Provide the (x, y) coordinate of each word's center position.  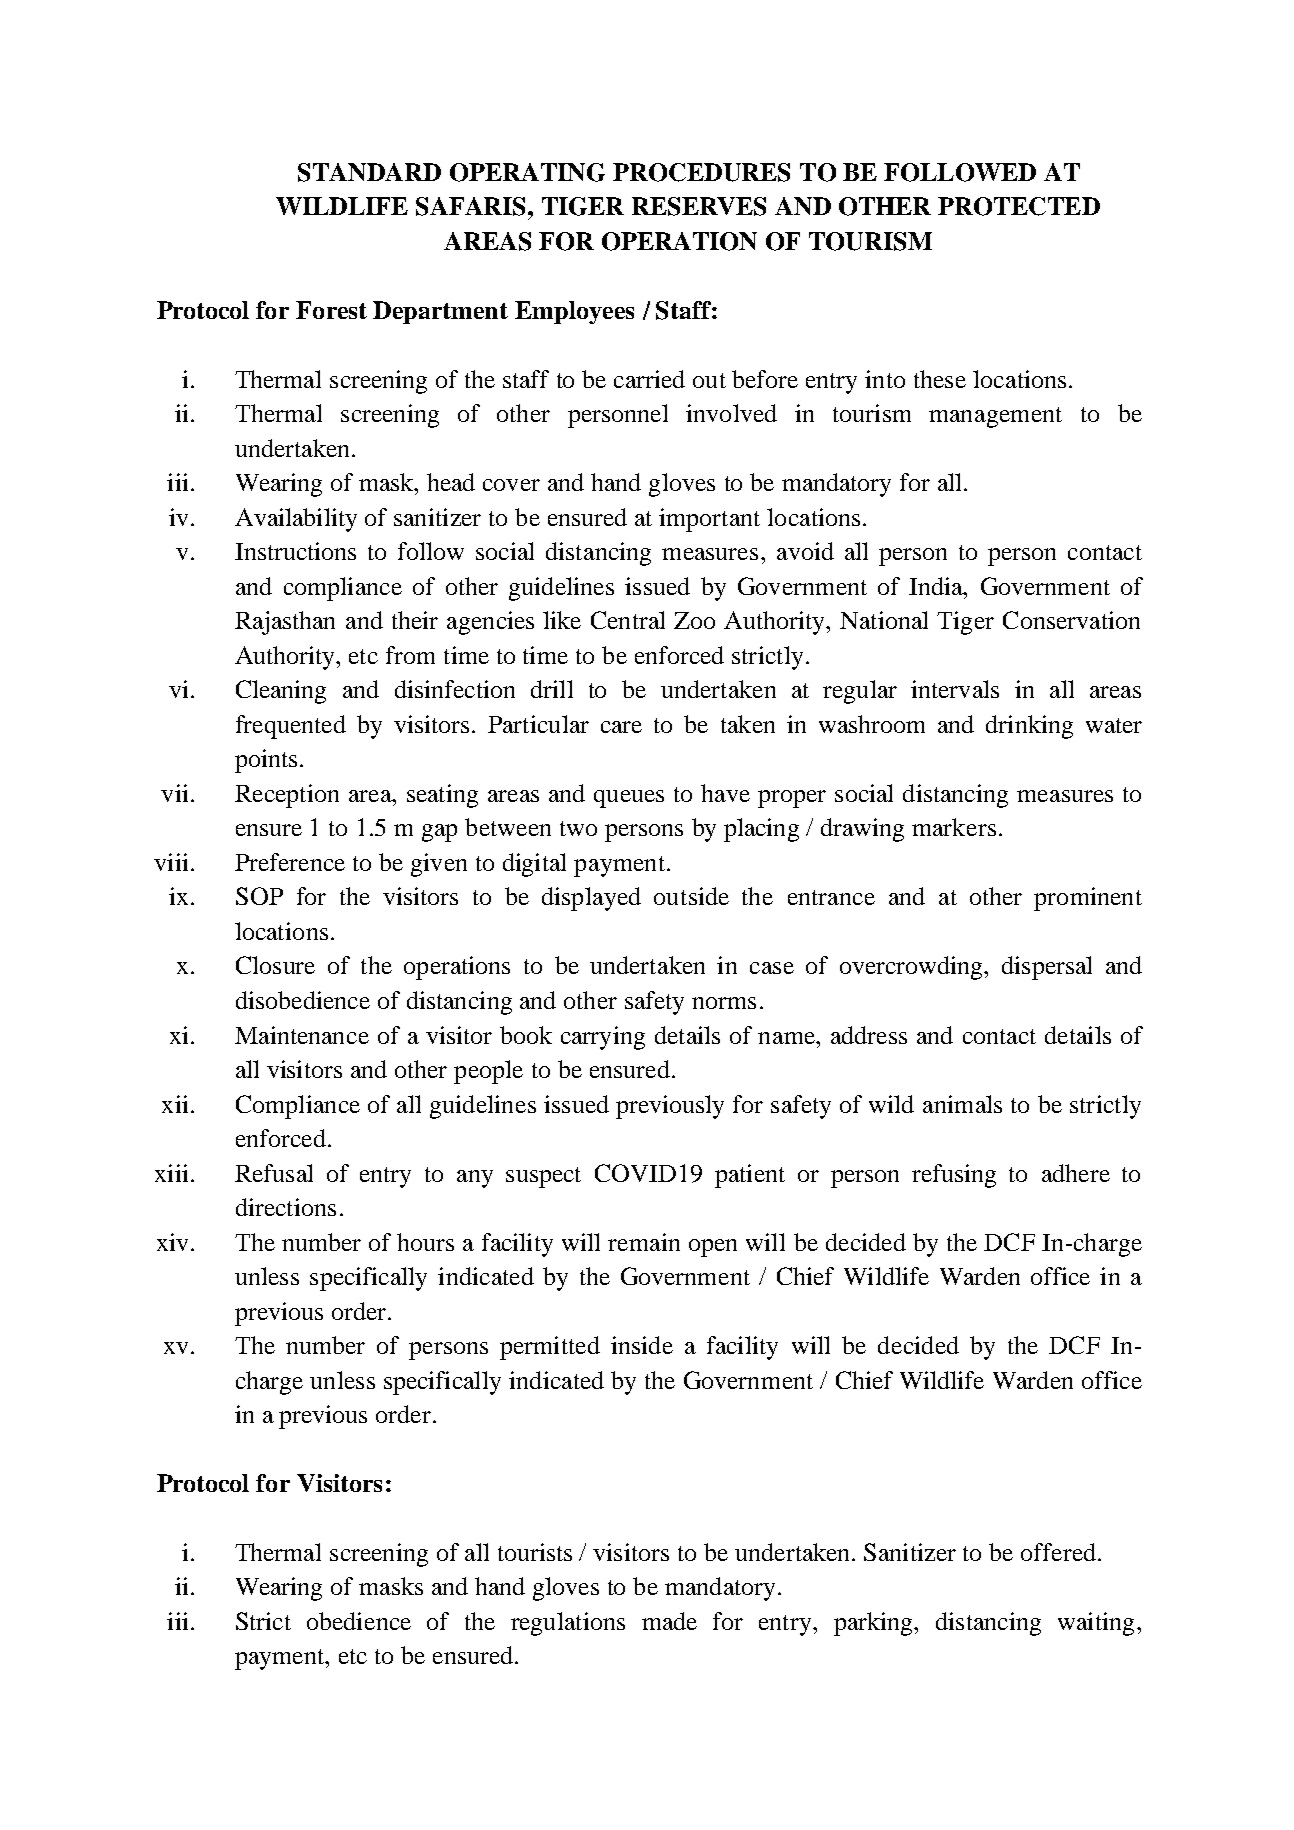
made (669, 1621)
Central (628, 620)
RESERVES (699, 206)
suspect (543, 1177)
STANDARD (369, 172)
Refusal (274, 1173)
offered (1060, 1552)
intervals (955, 689)
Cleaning (281, 692)
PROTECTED (1019, 206)
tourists (535, 1552)
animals (962, 1104)
